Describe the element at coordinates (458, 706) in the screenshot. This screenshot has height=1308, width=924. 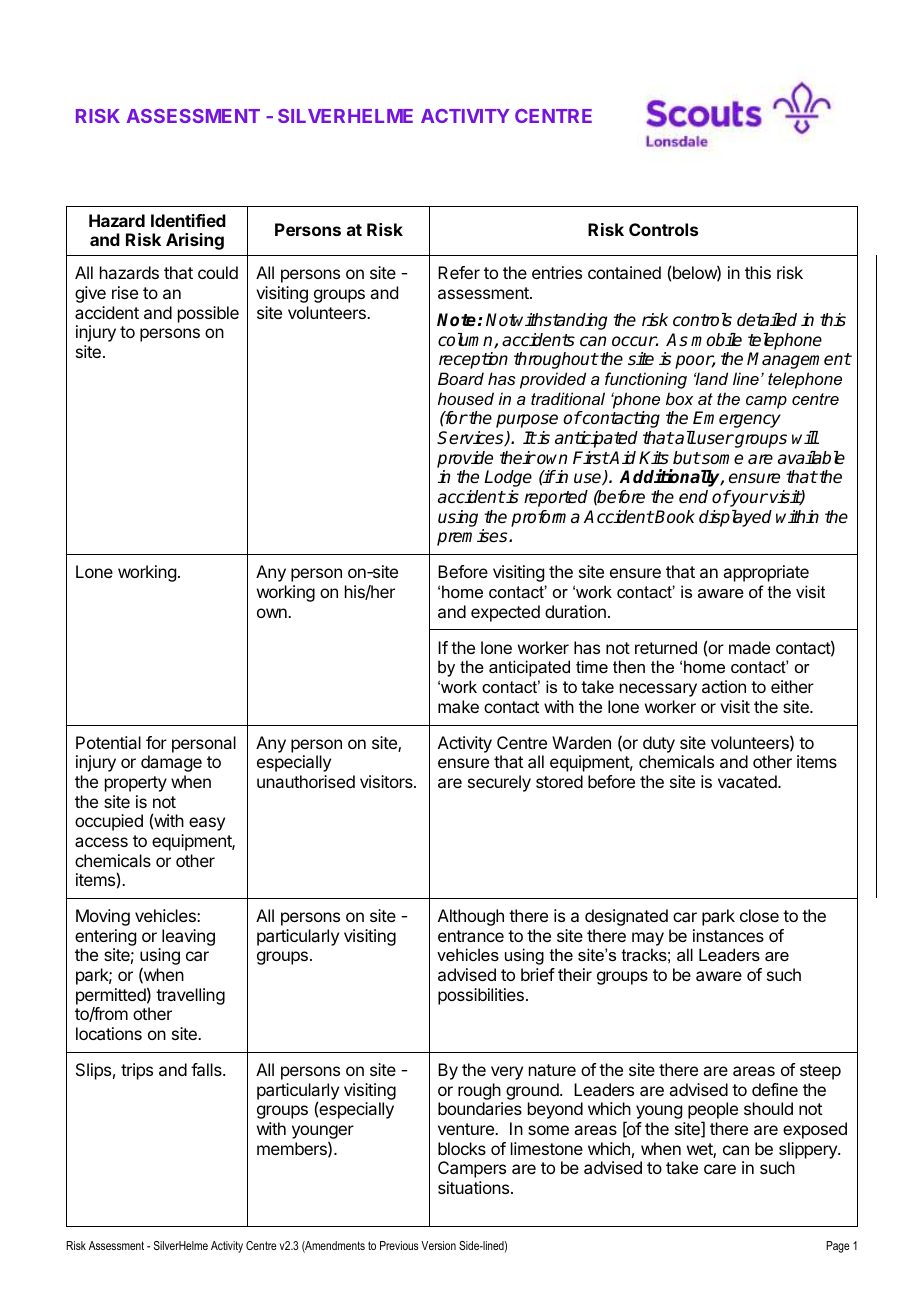
I see `make` at that location.
